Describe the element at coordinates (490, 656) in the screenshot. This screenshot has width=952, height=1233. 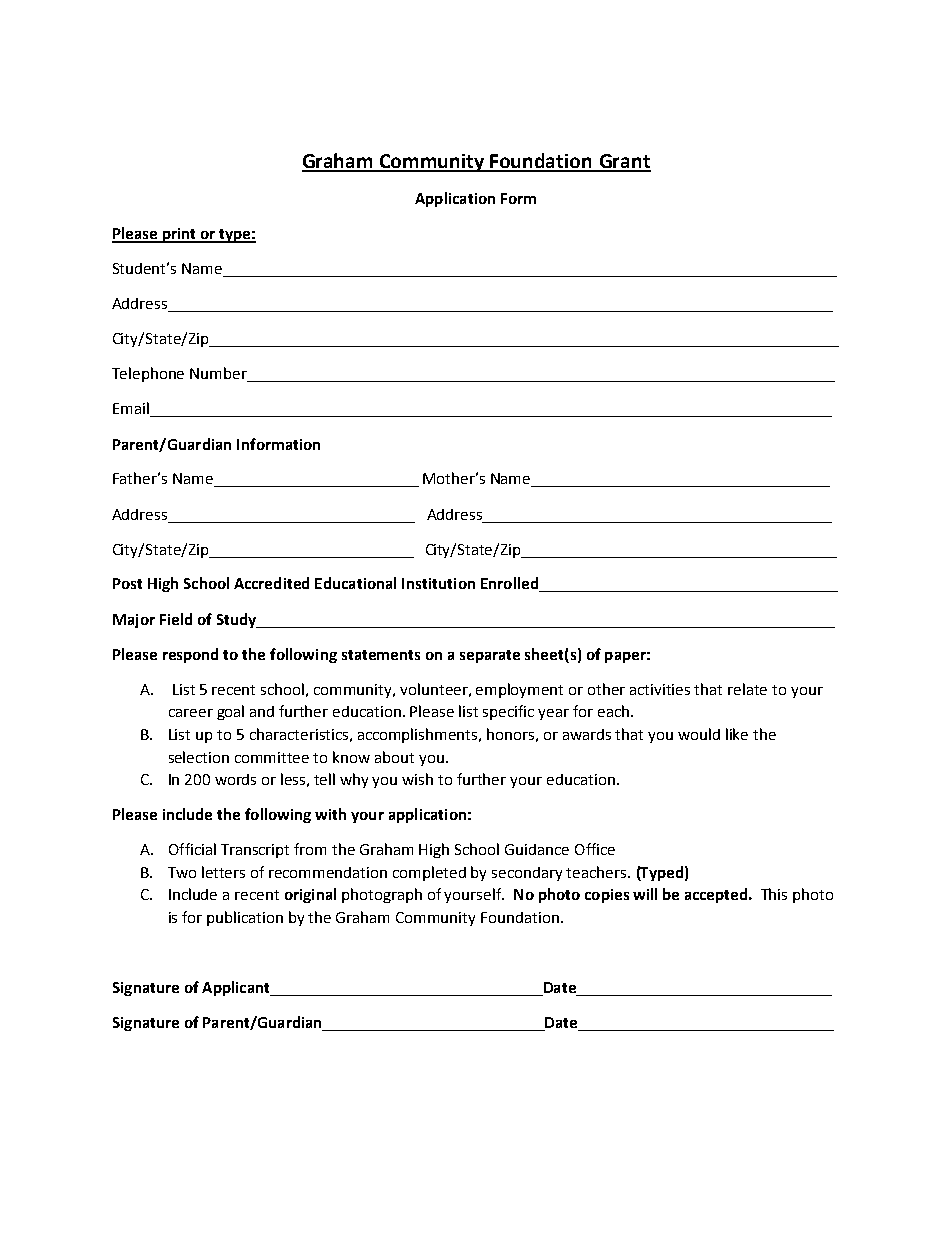
I see `separate` at that location.
